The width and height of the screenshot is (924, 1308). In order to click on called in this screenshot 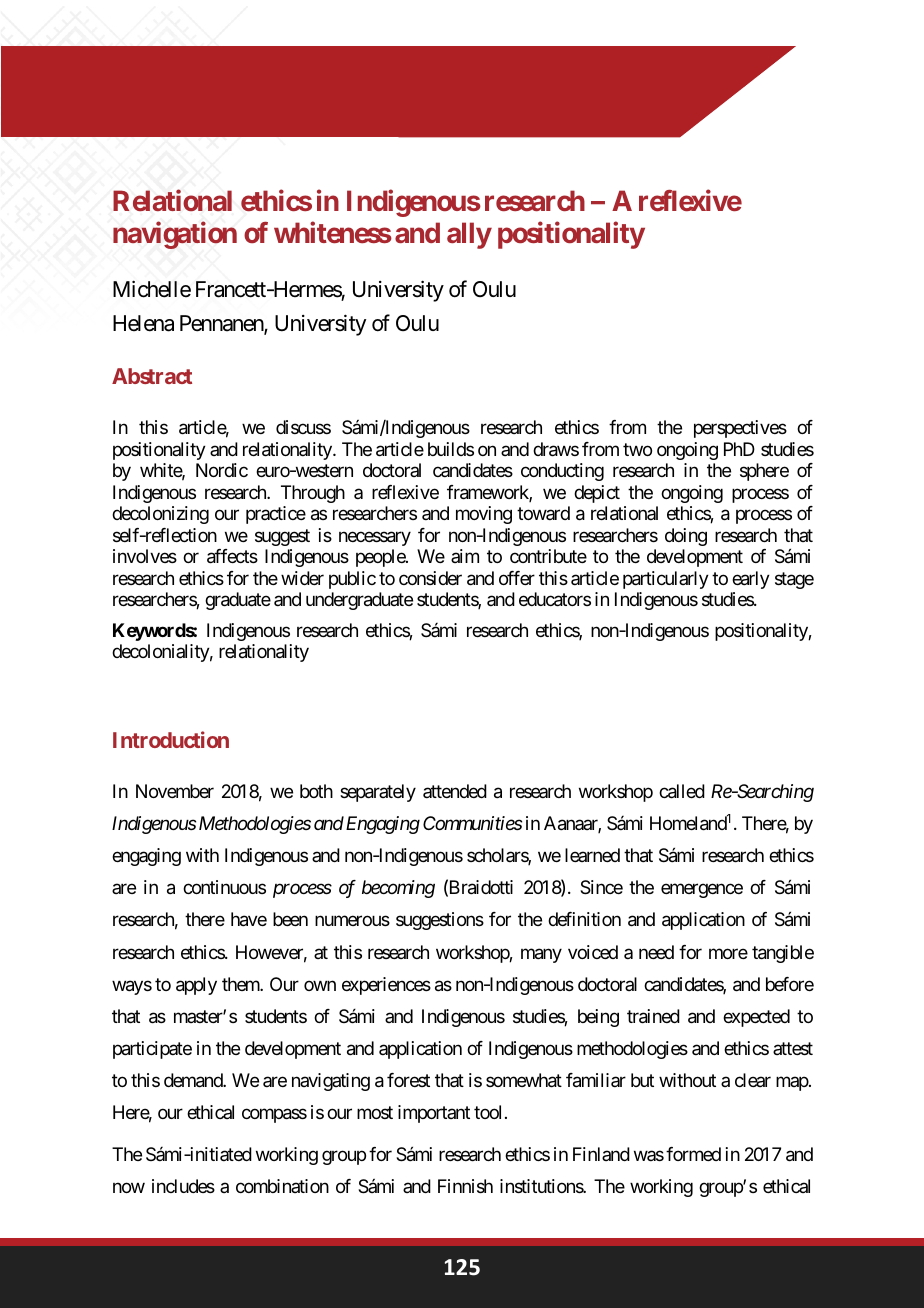, I will do `click(682, 791)`.
